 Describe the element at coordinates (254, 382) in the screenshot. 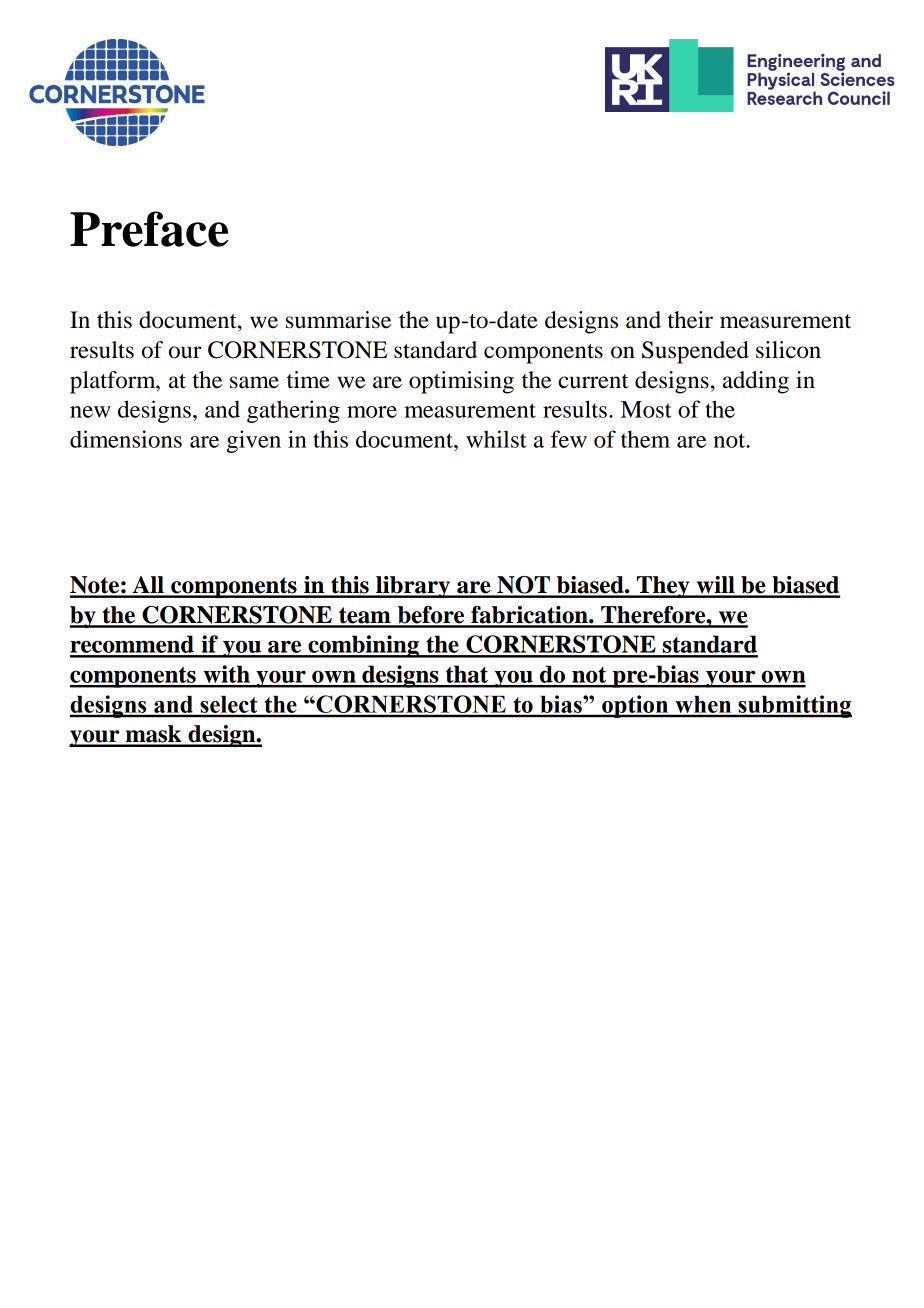

I see `same` at that location.
